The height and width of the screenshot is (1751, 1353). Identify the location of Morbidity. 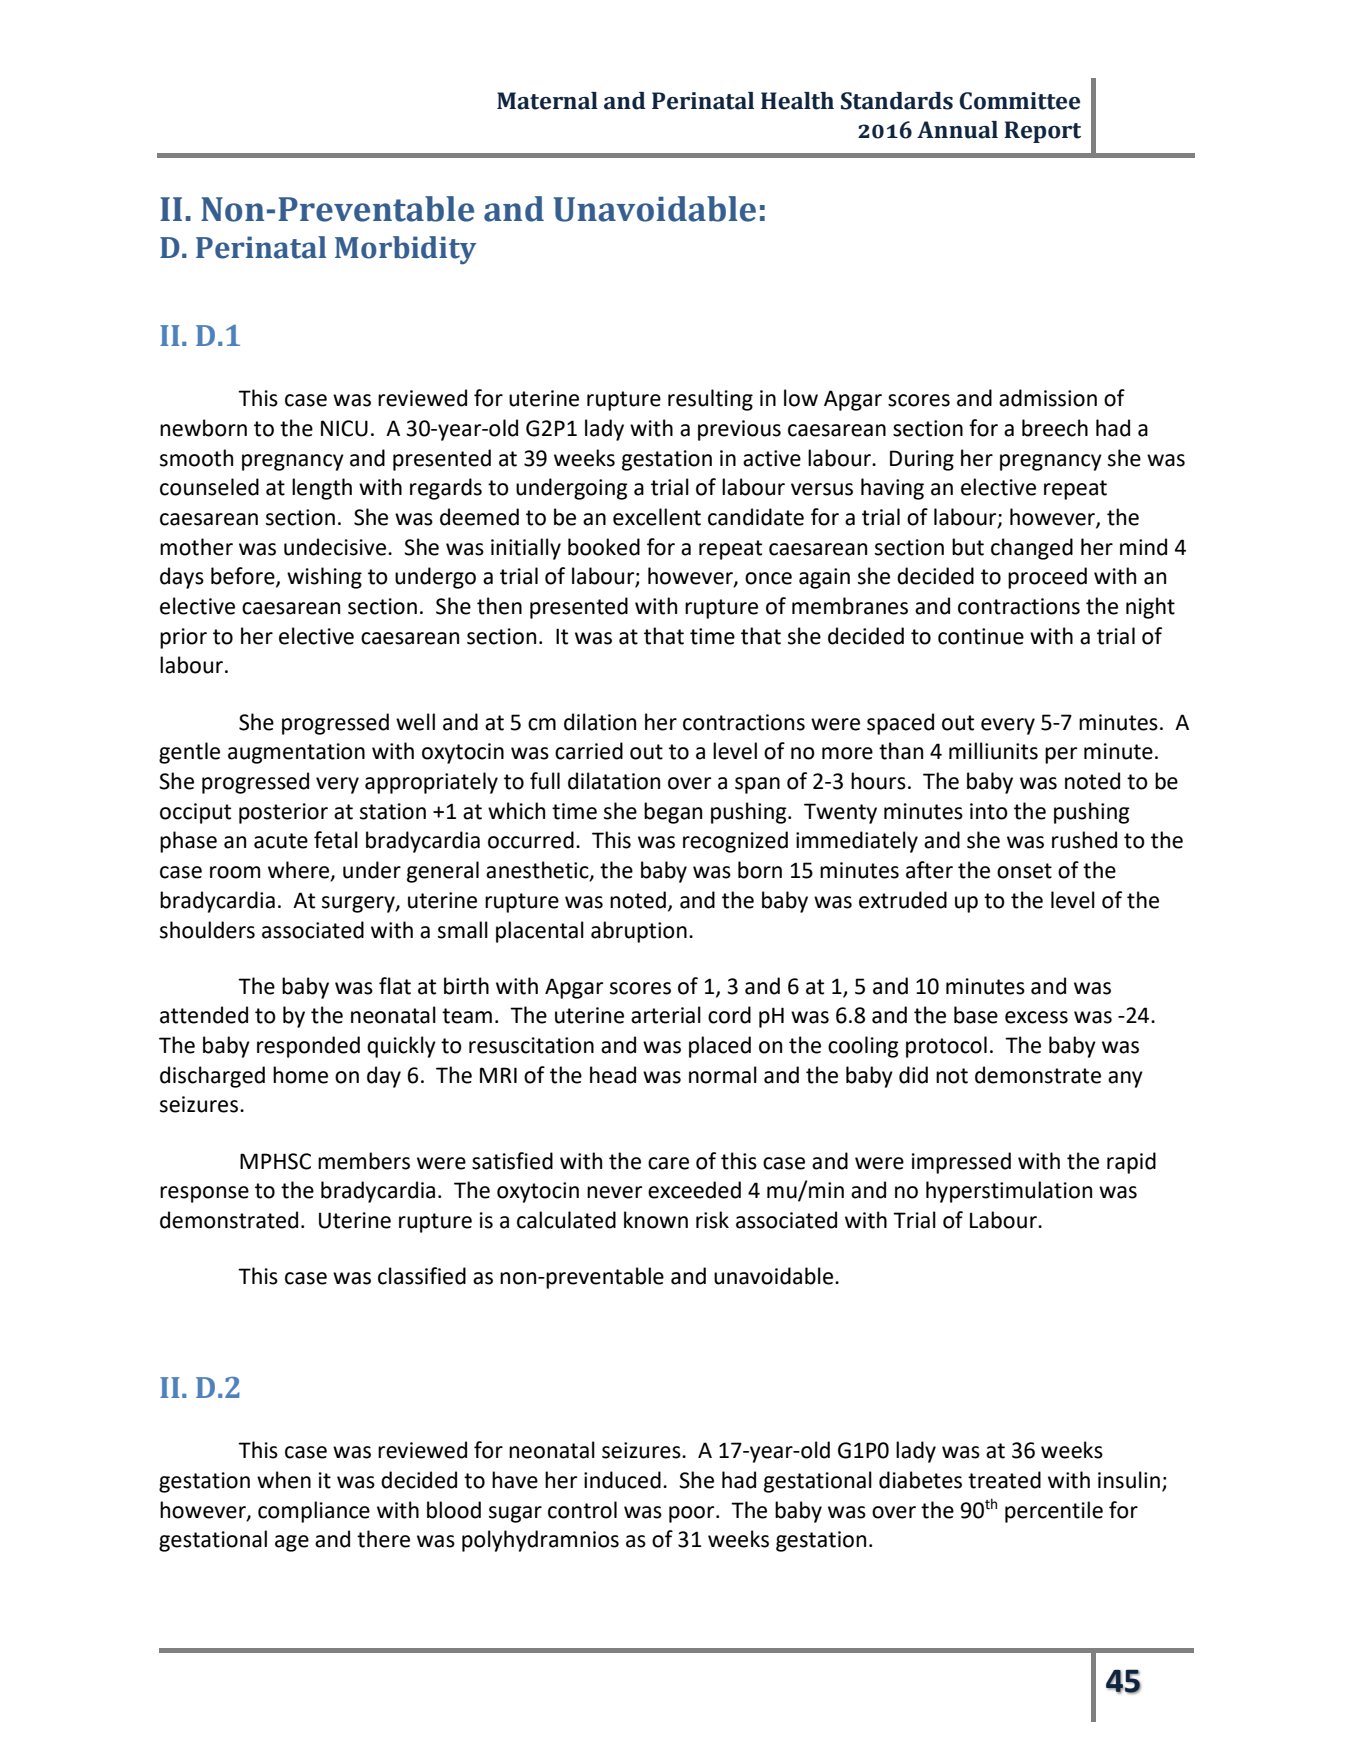
(405, 250).
